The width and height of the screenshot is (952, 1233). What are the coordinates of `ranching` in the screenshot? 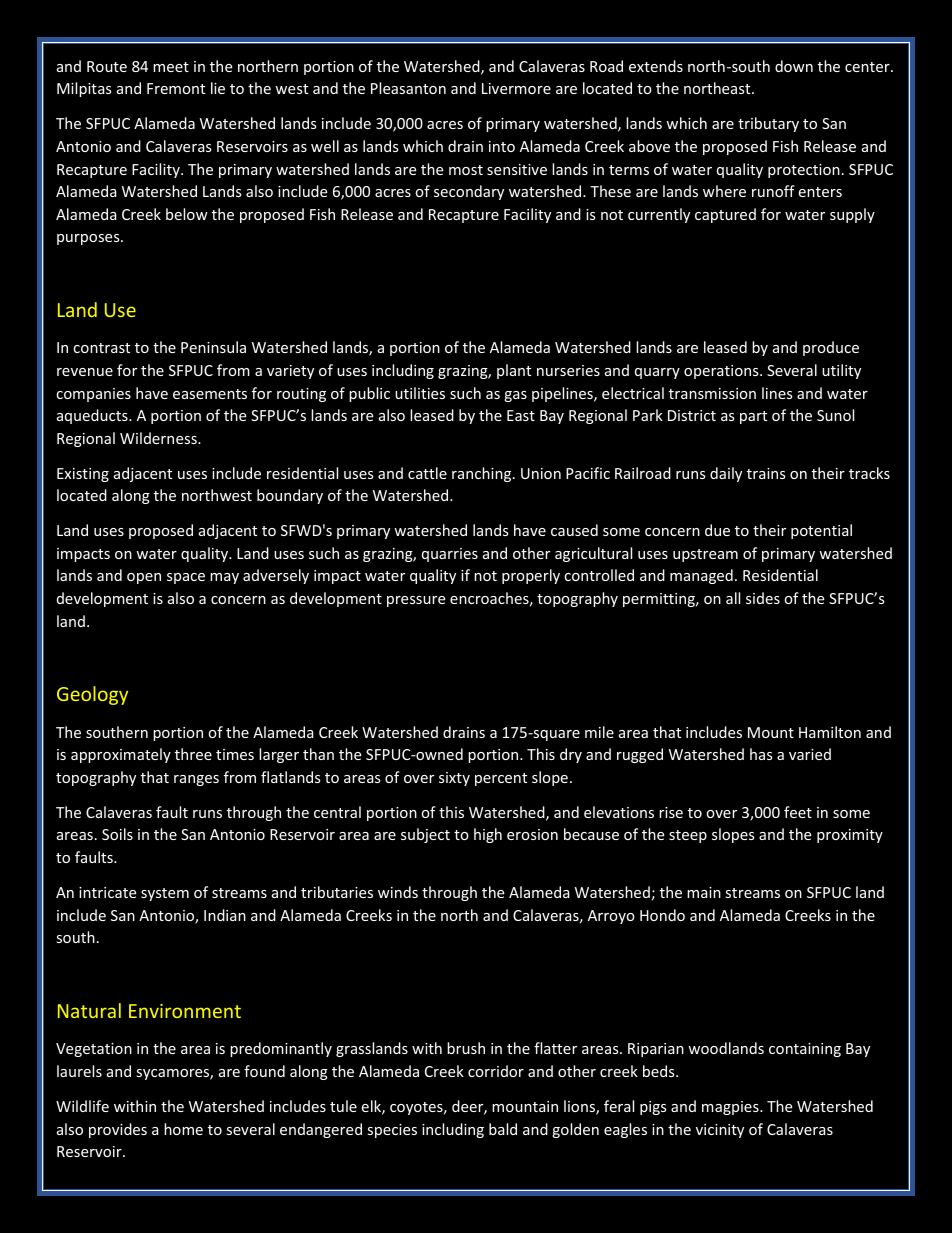 It's located at (483, 474).
